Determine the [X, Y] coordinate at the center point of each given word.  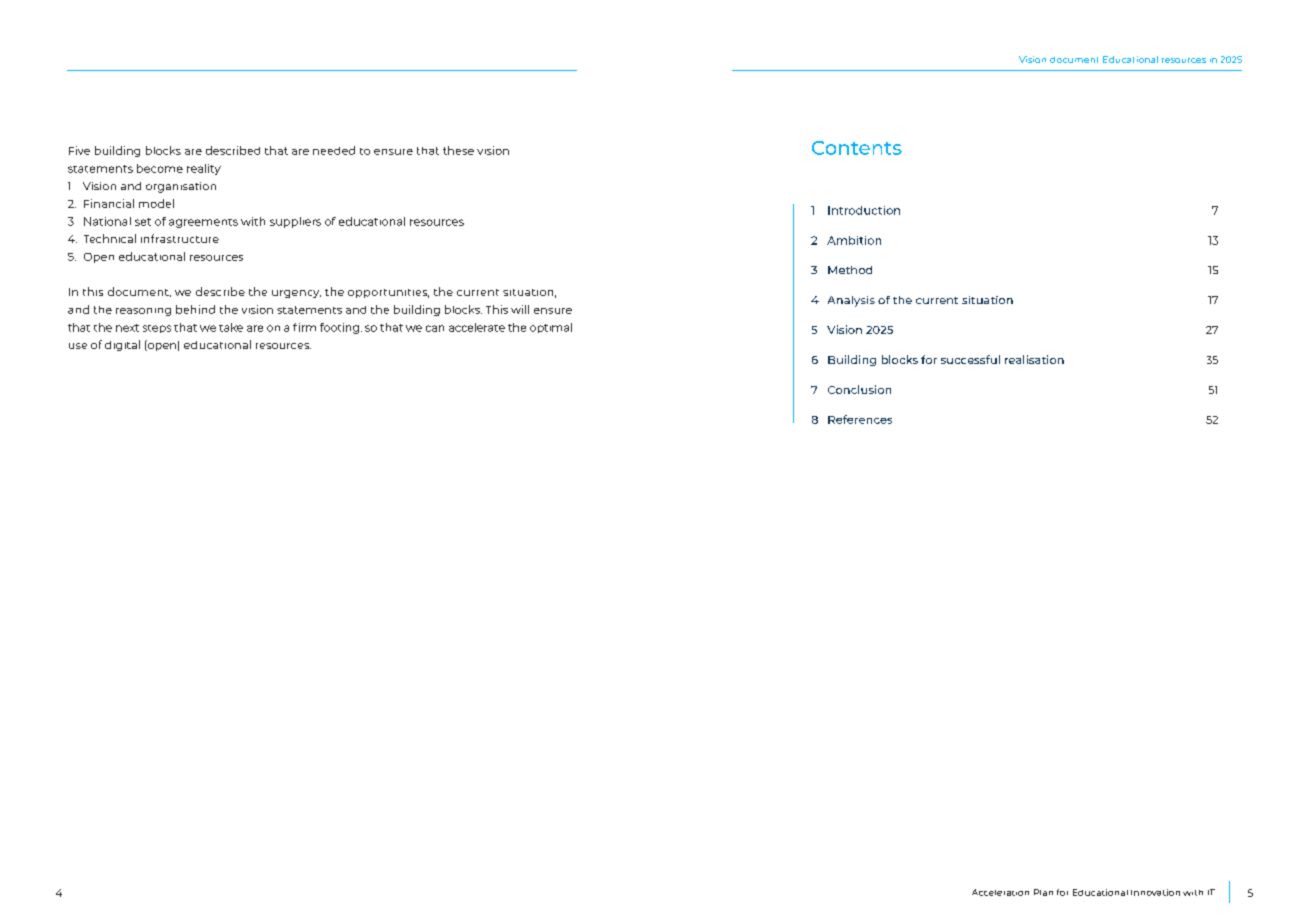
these [458, 150]
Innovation [1155, 892]
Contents [857, 148]
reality [204, 169]
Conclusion [859, 389]
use [78, 346]
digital [122, 345]
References [860, 419]
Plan [1043, 892]
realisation [1034, 359]
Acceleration [1000, 892]
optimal [551, 328]
